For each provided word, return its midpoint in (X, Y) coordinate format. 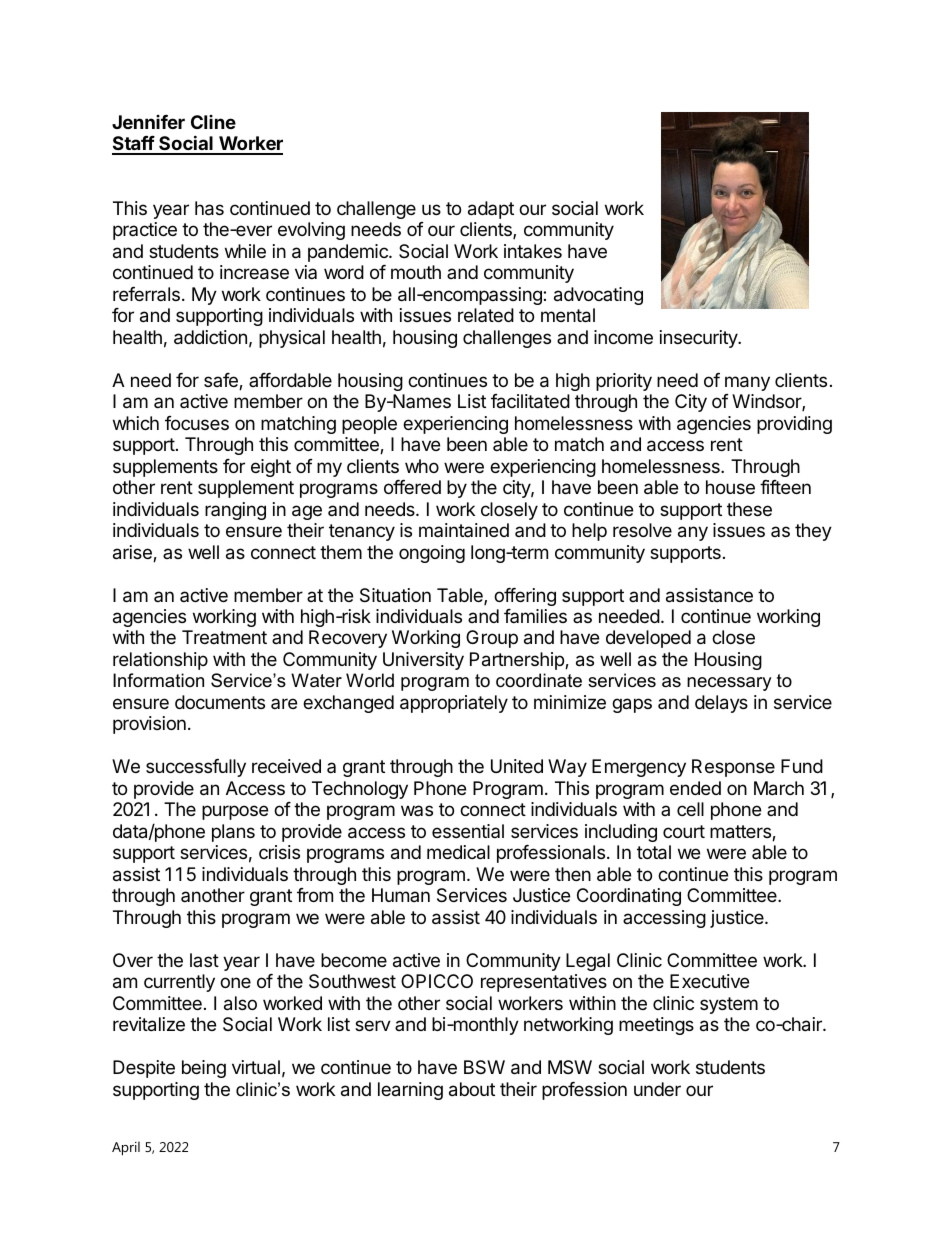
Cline (213, 122)
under (657, 1089)
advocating (598, 296)
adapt (491, 210)
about (472, 1089)
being (204, 1069)
